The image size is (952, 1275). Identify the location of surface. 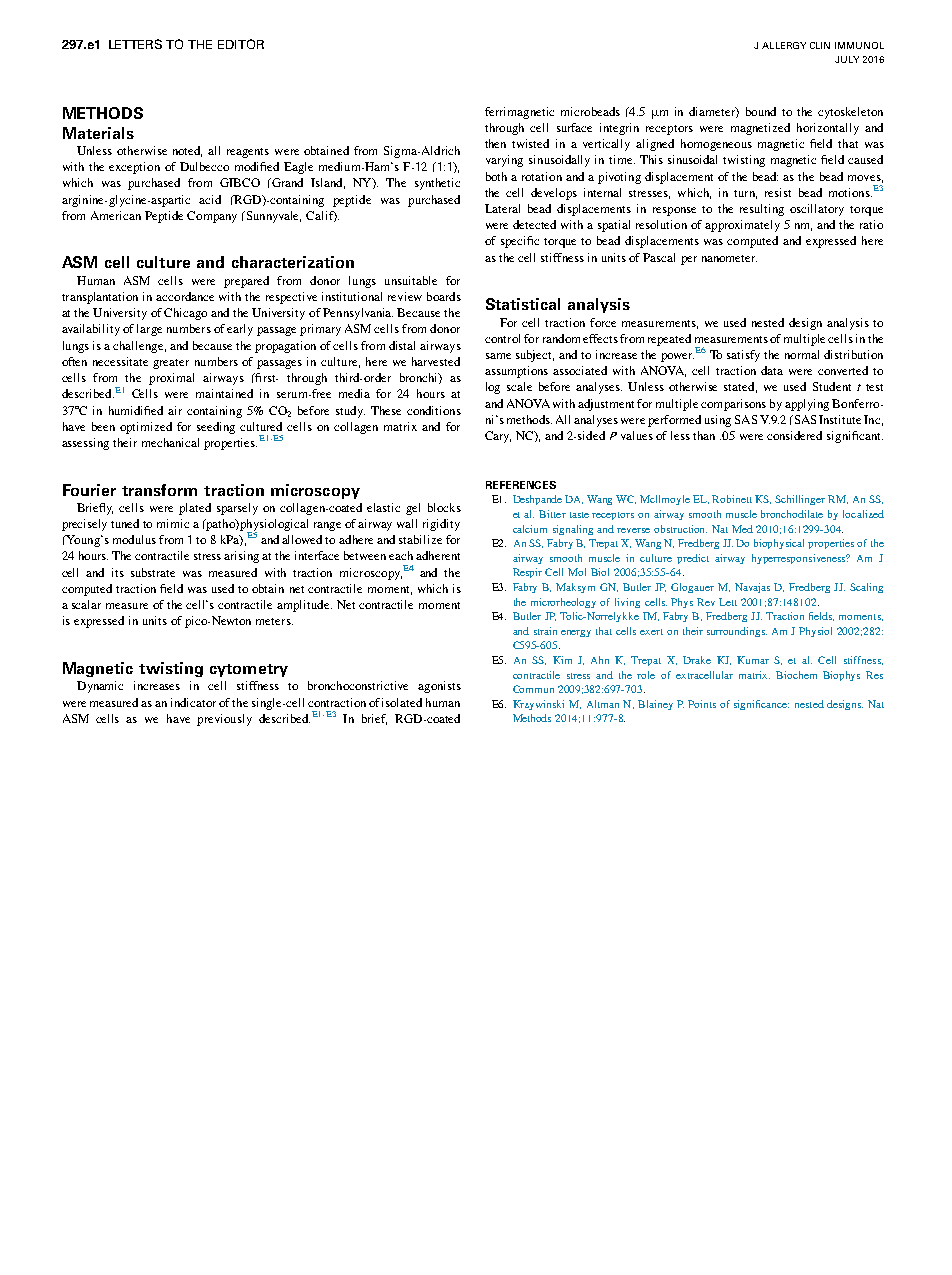
(574, 127).
